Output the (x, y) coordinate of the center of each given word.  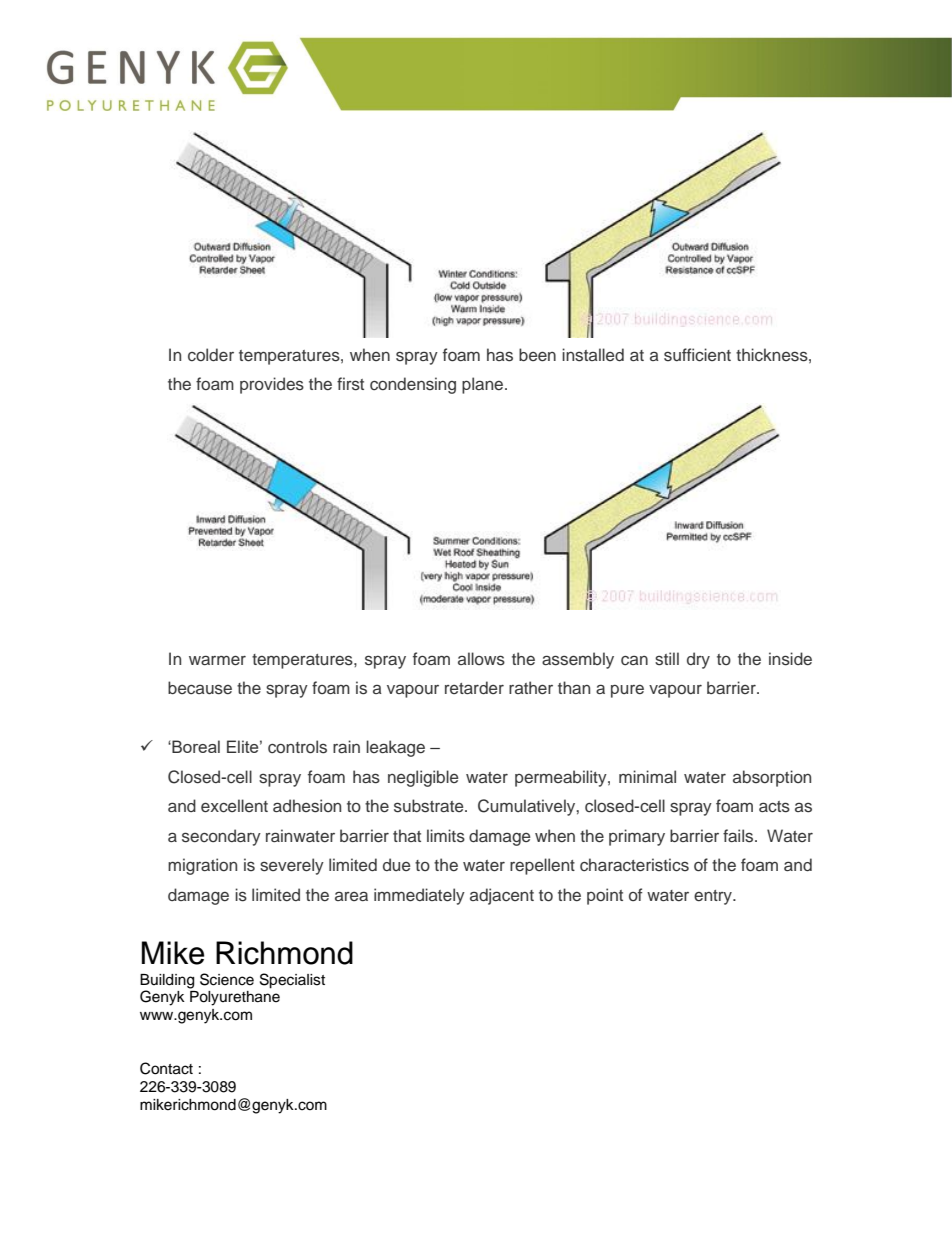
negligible (423, 778)
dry (698, 660)
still (667, 659)
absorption (772, 778)
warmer (217, 660)
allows (481, 659)
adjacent (502, 896)
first (350, 384)
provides (272, 385)
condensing (413, 385)
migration (202, 866)
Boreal (195, 746)
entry (714, 897)
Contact (166, 1068)
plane (484, 385)
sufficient (697, 355)
